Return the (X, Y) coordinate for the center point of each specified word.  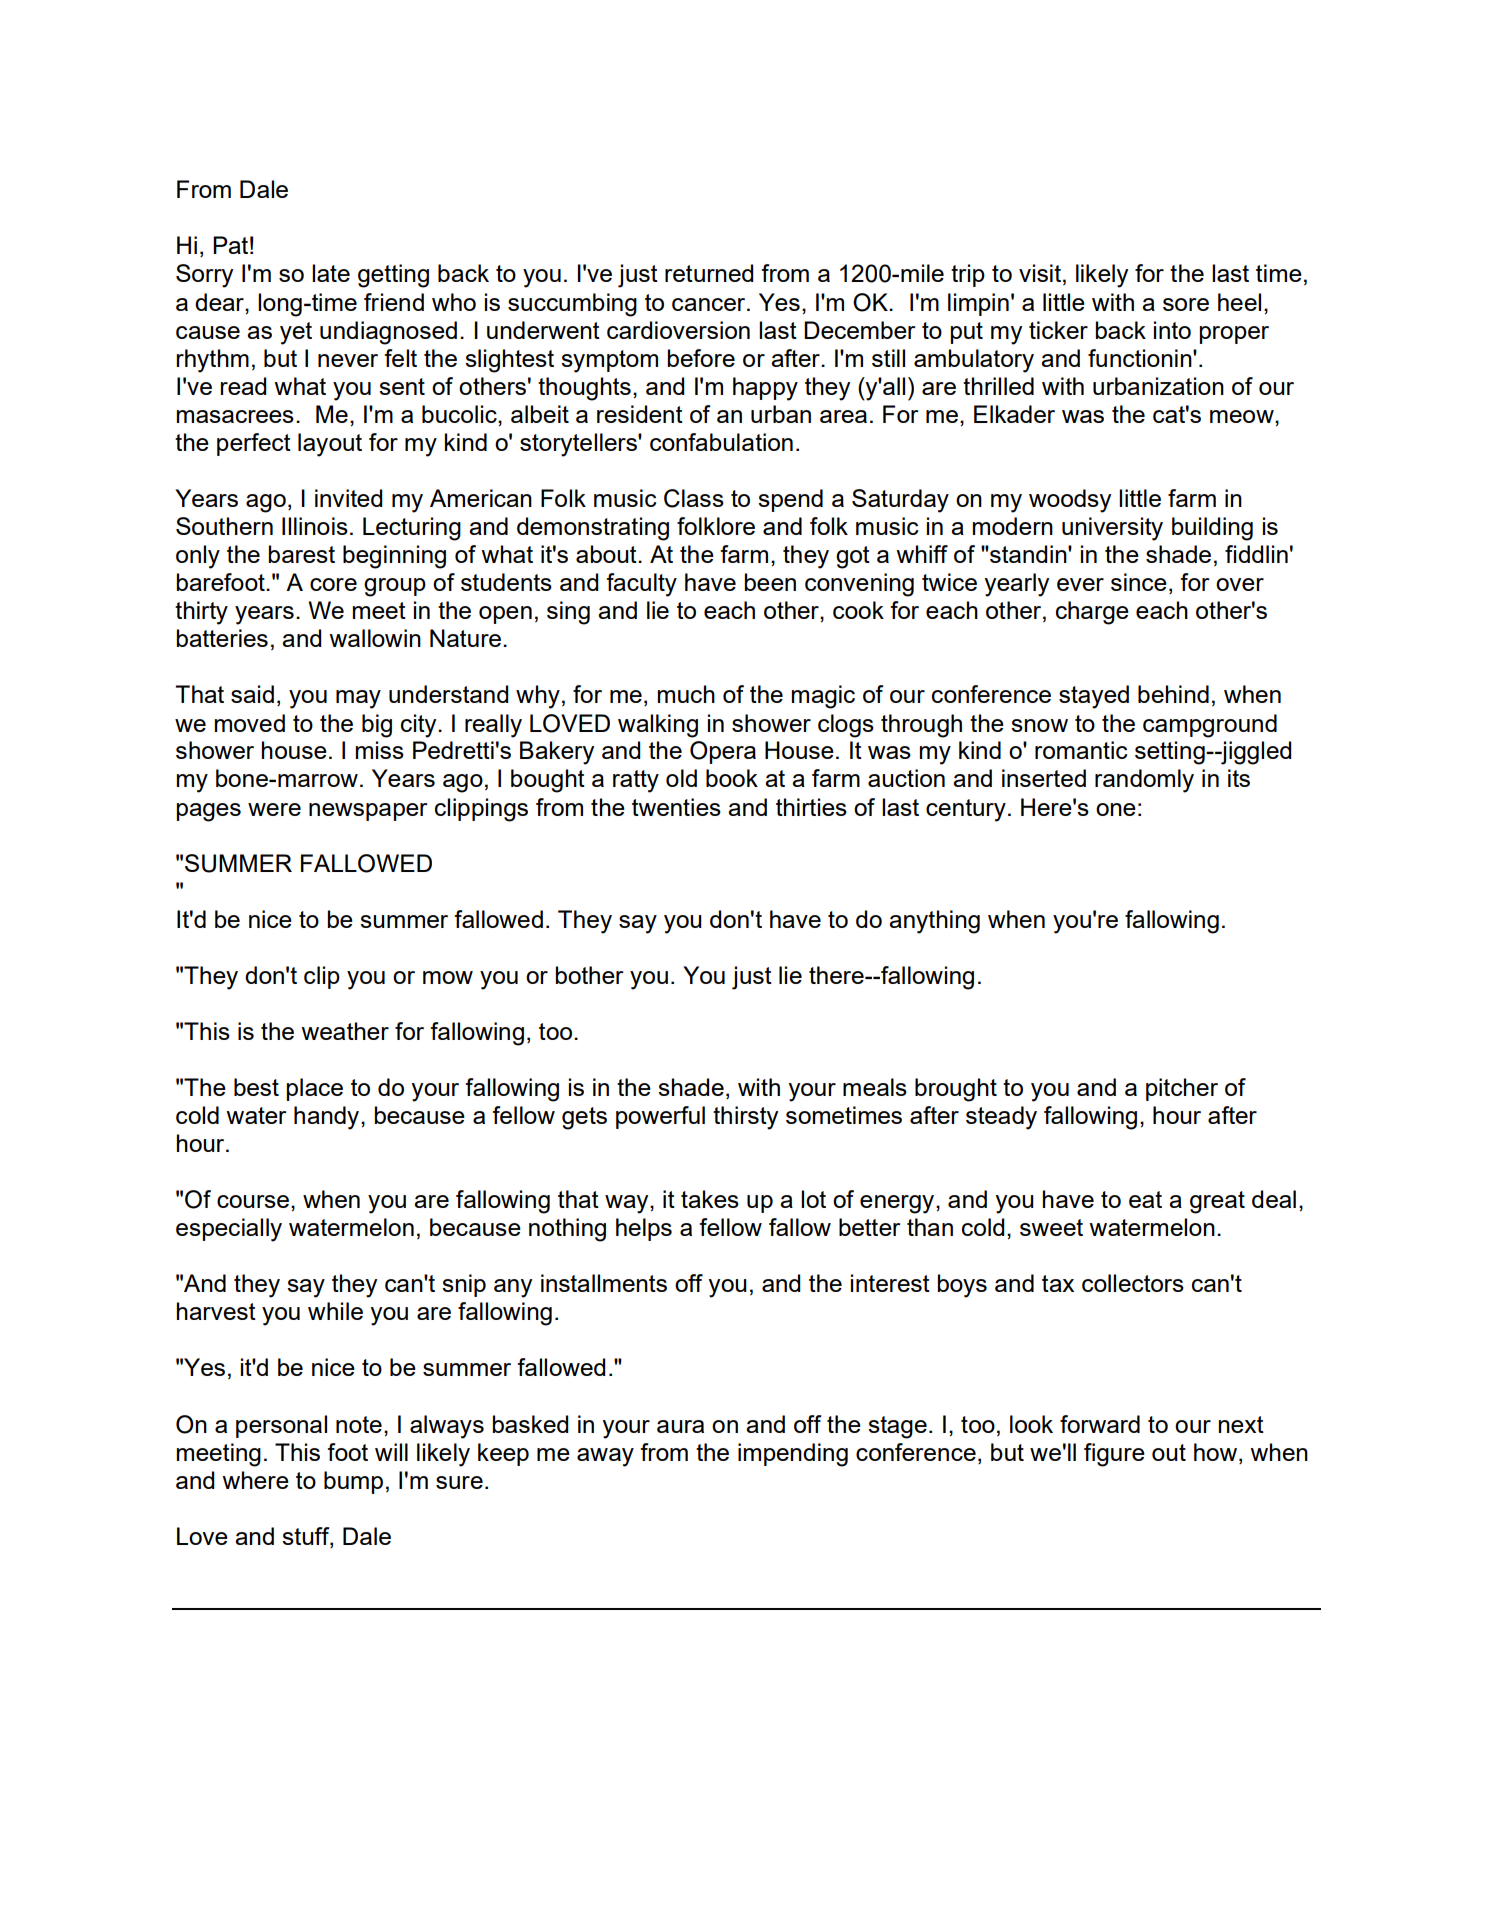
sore (1186, 304)
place (315, 1089)
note (359, 1424)
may (358, 699)
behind (1173, 694)
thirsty (745, 1118)
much (686, 694)
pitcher (1182, 1089)
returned (709, 273)
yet (296, 333)
